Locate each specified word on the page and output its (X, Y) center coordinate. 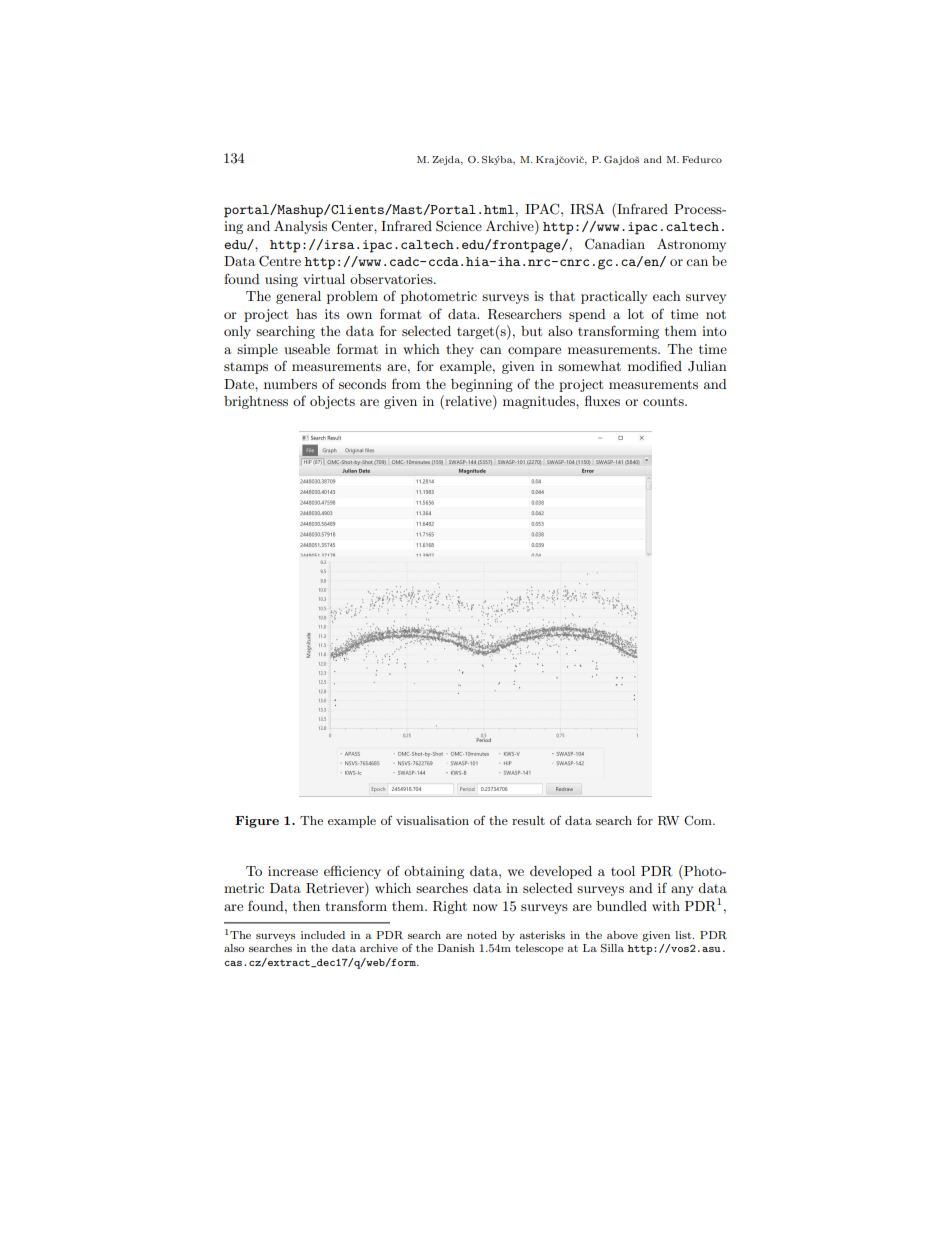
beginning (482, 385)
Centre (280, 261)
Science (459, 226)
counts (664, 401)
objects (332, 402)
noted (482, 935)
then (306, 906)
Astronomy (691, 245)
